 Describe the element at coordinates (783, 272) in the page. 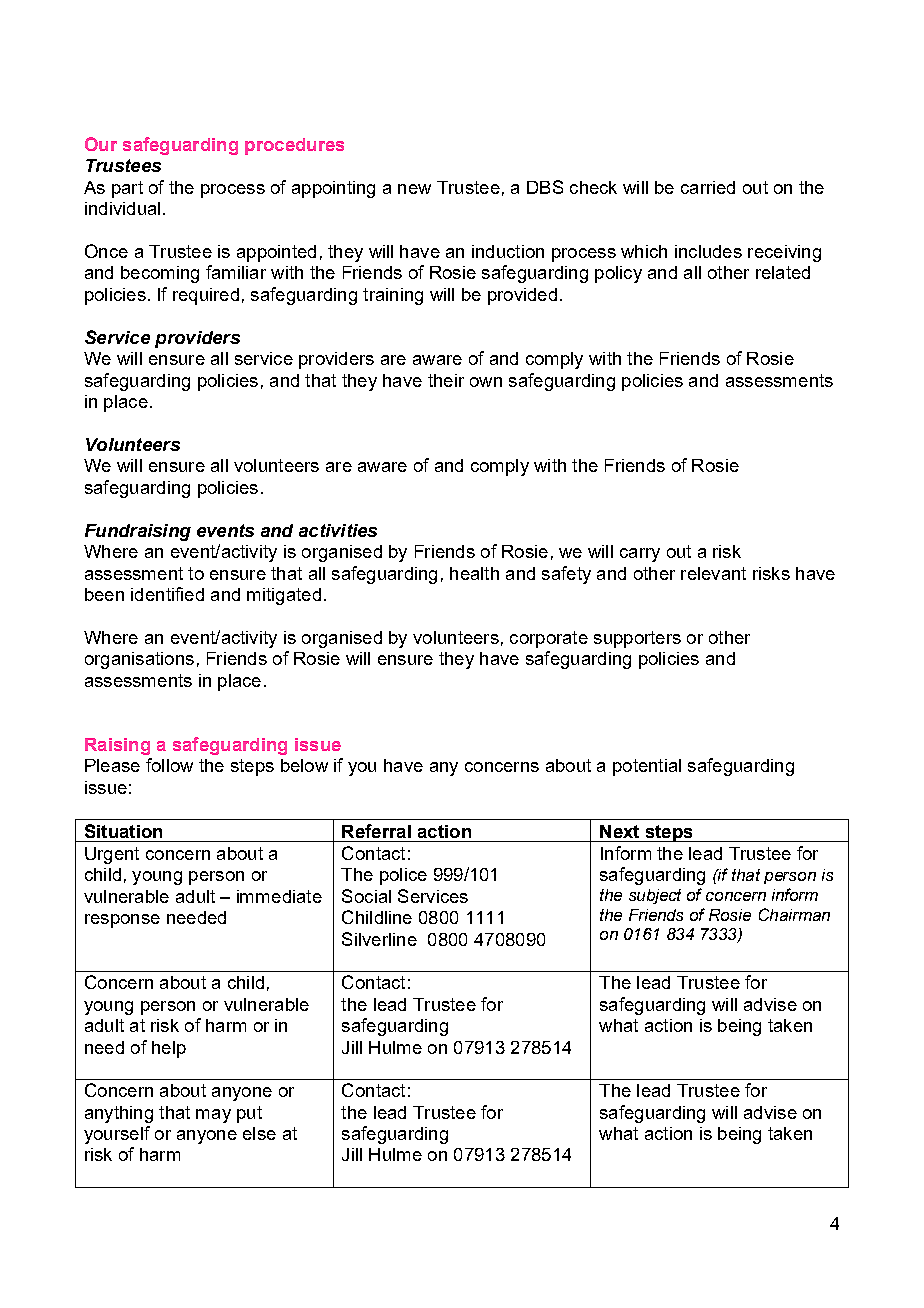

I see `related` at that location.
